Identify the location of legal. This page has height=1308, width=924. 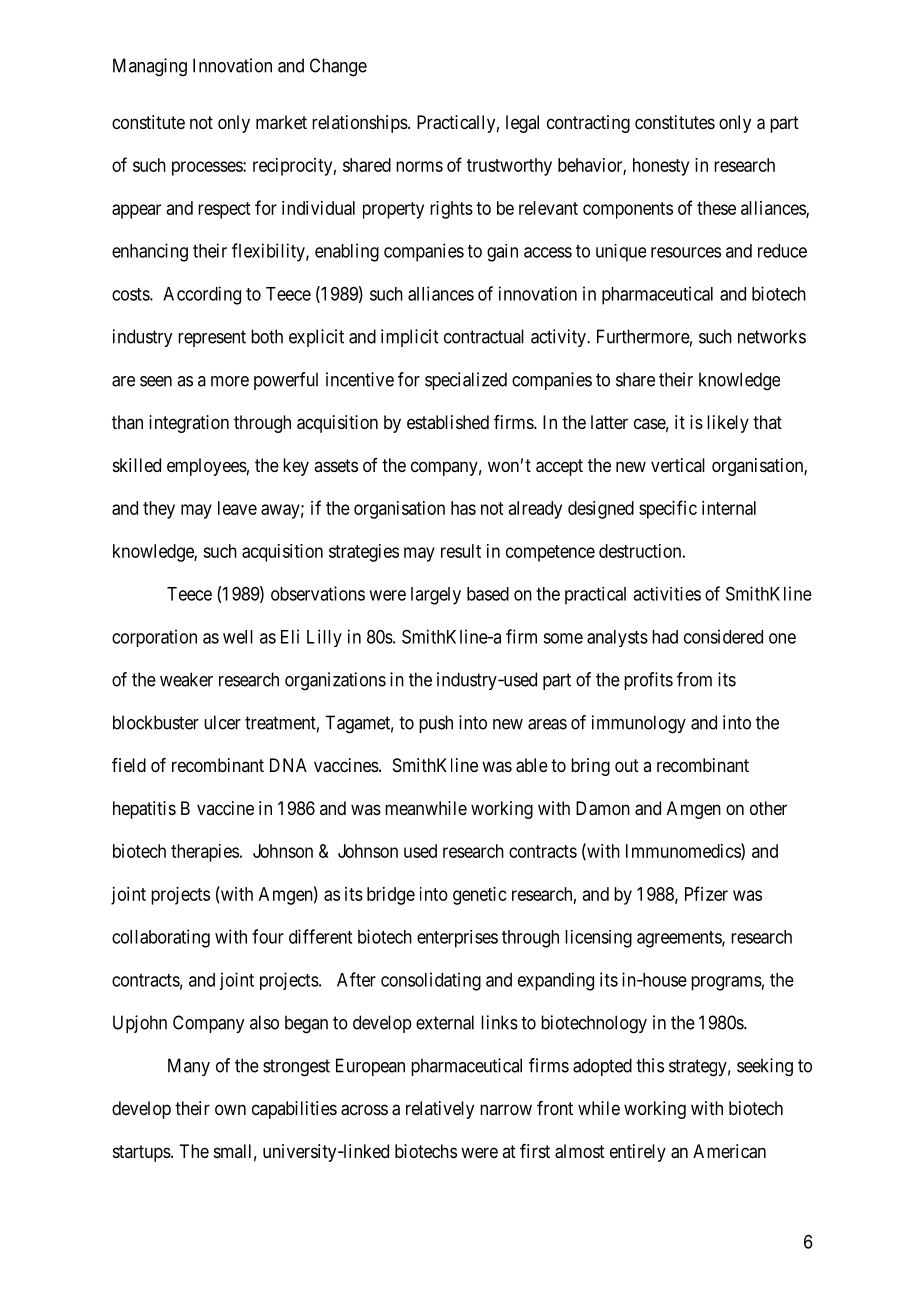
(522, 124).
